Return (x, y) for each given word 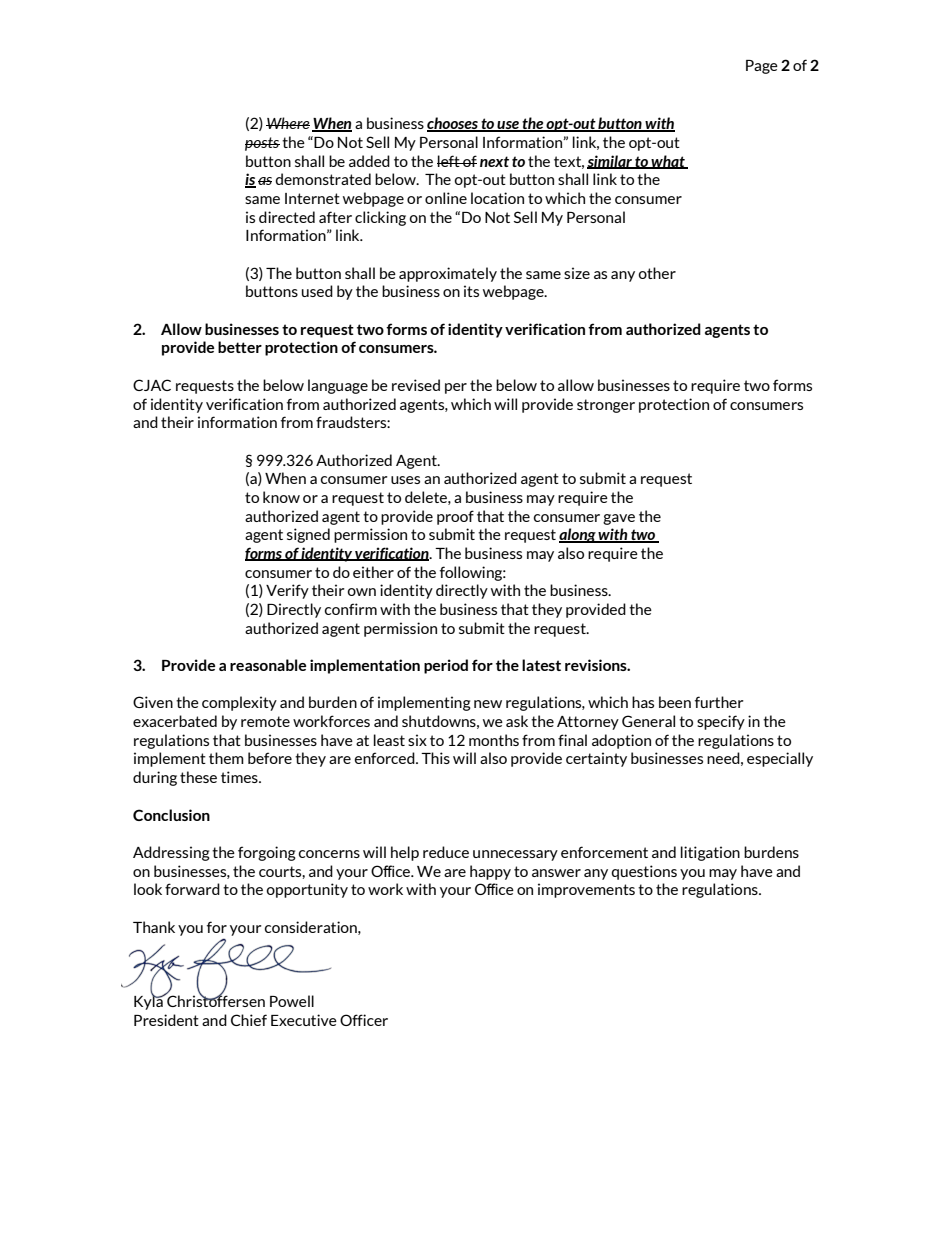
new (488, 704)
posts (262, 144)
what (668, 162)
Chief (249, 1020)
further (719, 702)
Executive (304, 1020)
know (281, 497)
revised (416, 385)
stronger (606, 406)
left (449, 161)
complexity (239, 703)
